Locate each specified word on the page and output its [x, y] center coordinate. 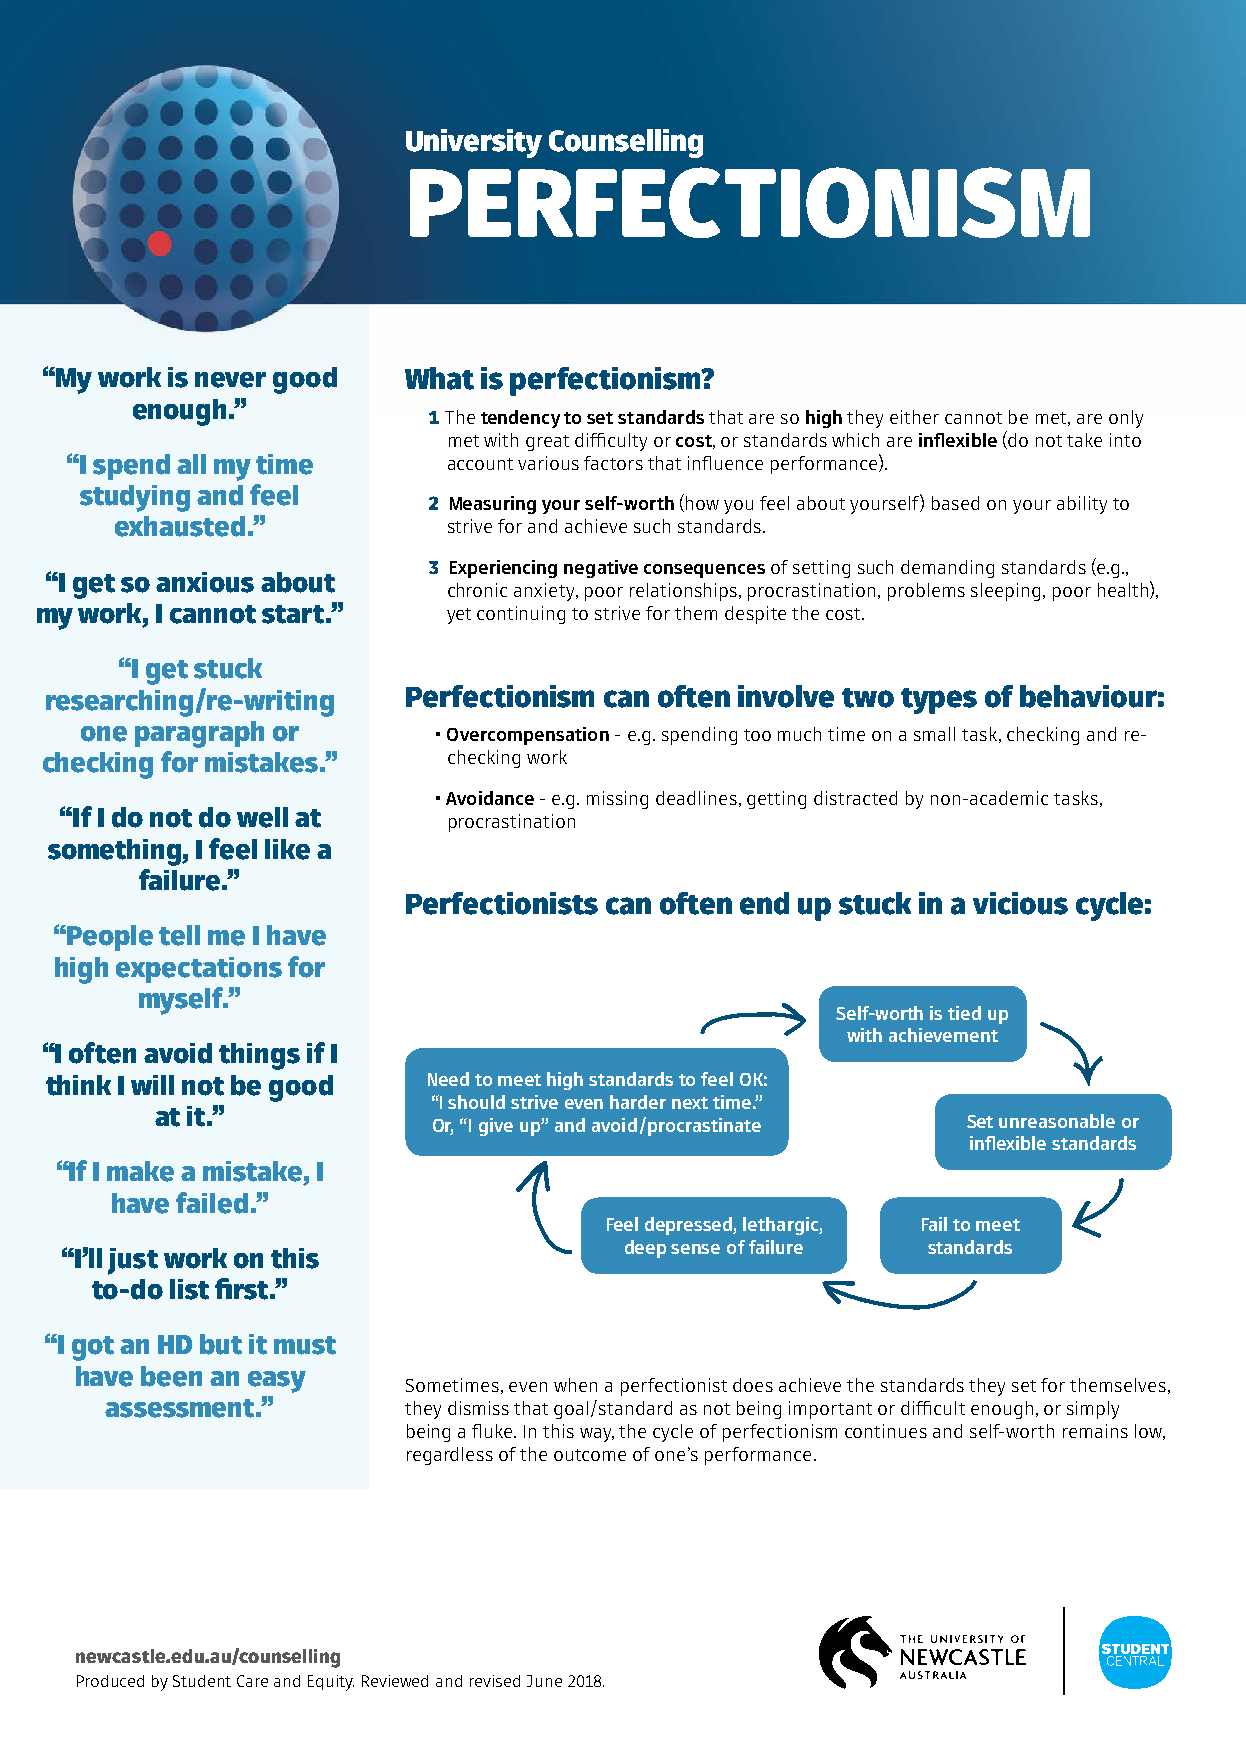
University [474, 143]
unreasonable [1057, 1121]
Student [202, 1681]
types [939, 701]
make [140, 1171]
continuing [521, 615]
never [230, 380]
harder [638, 1102]
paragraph [199, 734]
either [914, 417]
